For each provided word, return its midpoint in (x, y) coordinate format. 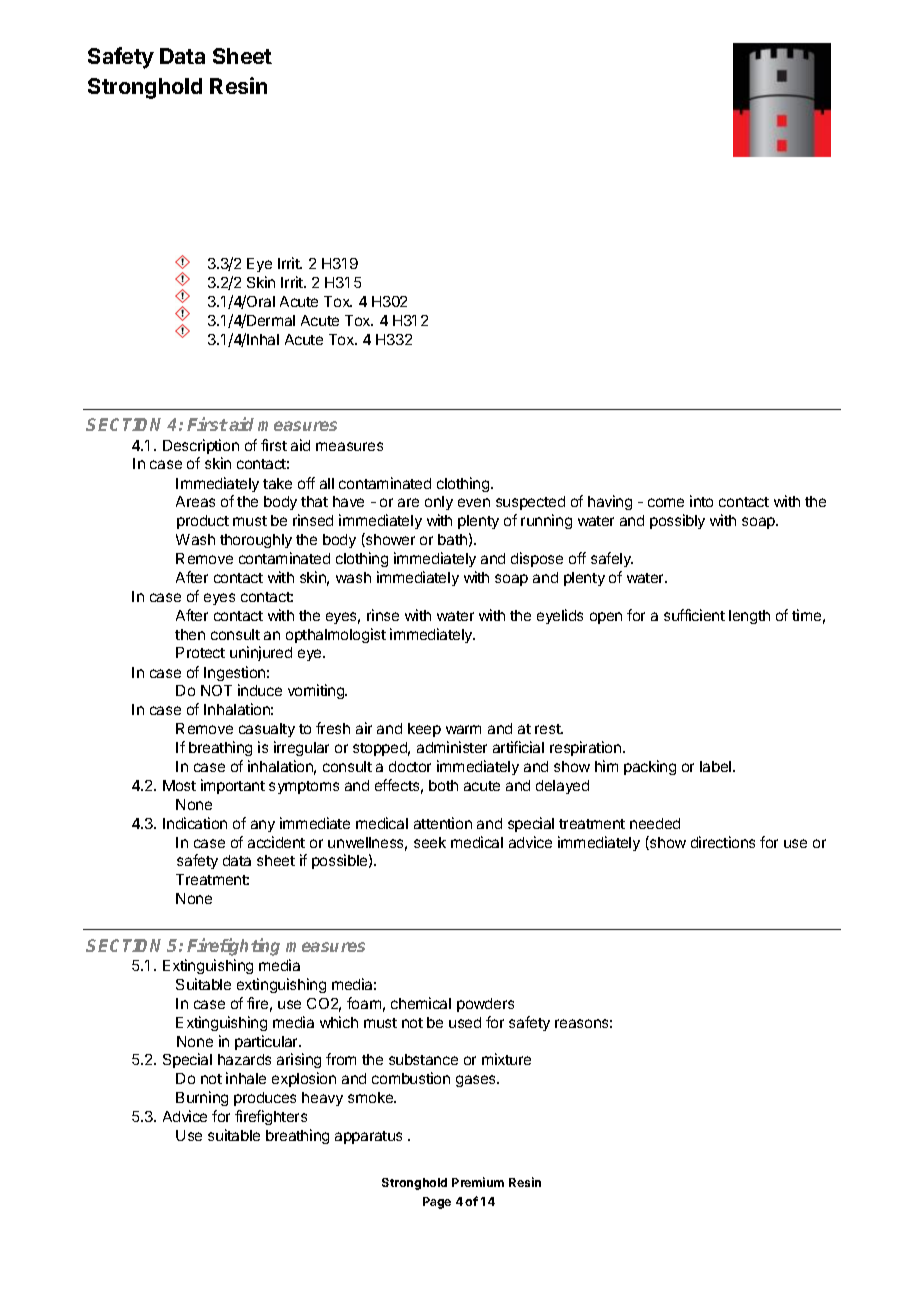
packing (650, 767)
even (474, 502)
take (277, 483)
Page (437, 1203)
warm (463, 729)
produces (265, 1099)
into (701, 501)
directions (723, 842)
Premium (478, 1182)
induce (260, 690)
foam (364, 1003)
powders (485, 1005)
